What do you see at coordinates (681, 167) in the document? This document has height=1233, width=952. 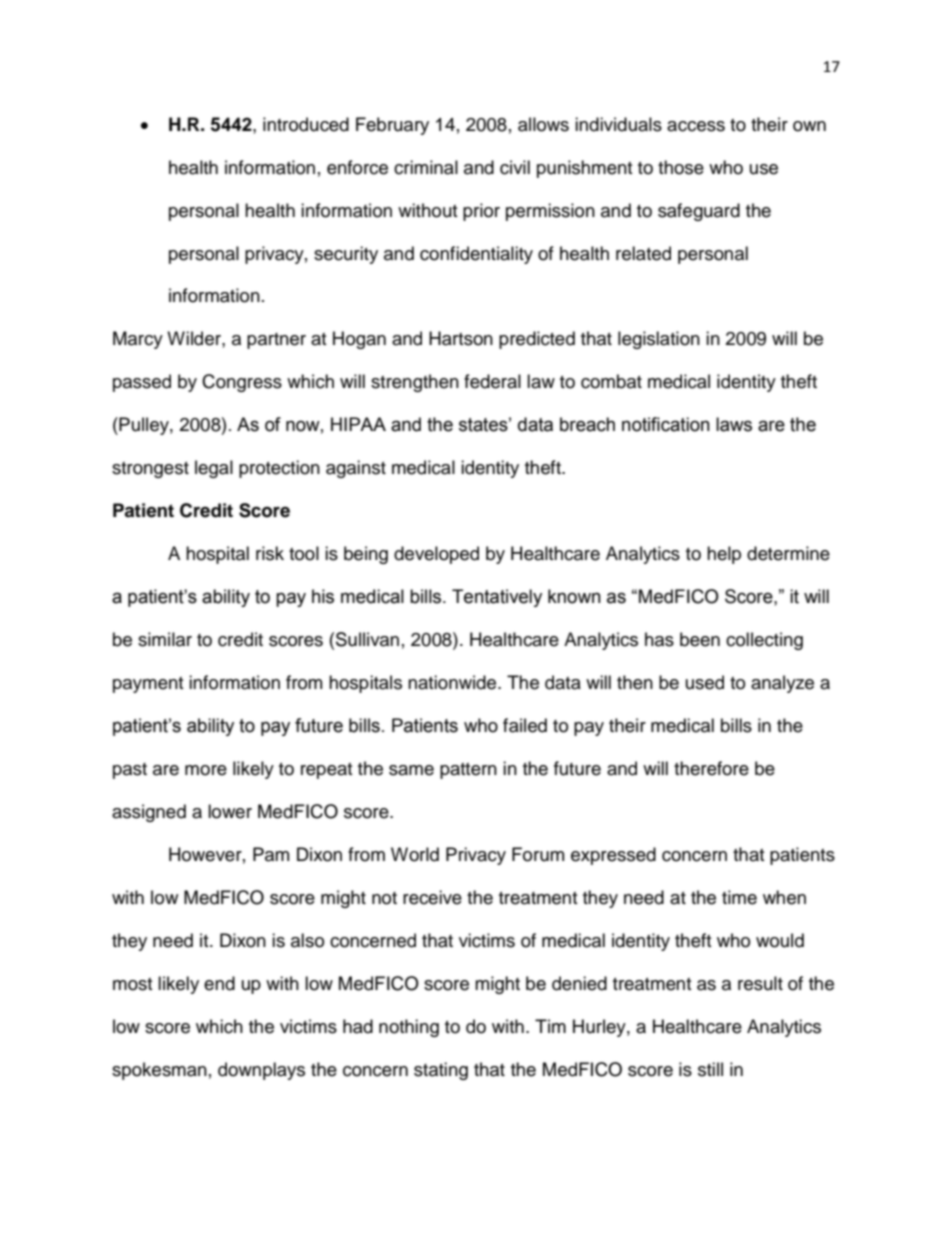 I see `those` at bounding box center [681, 167].
